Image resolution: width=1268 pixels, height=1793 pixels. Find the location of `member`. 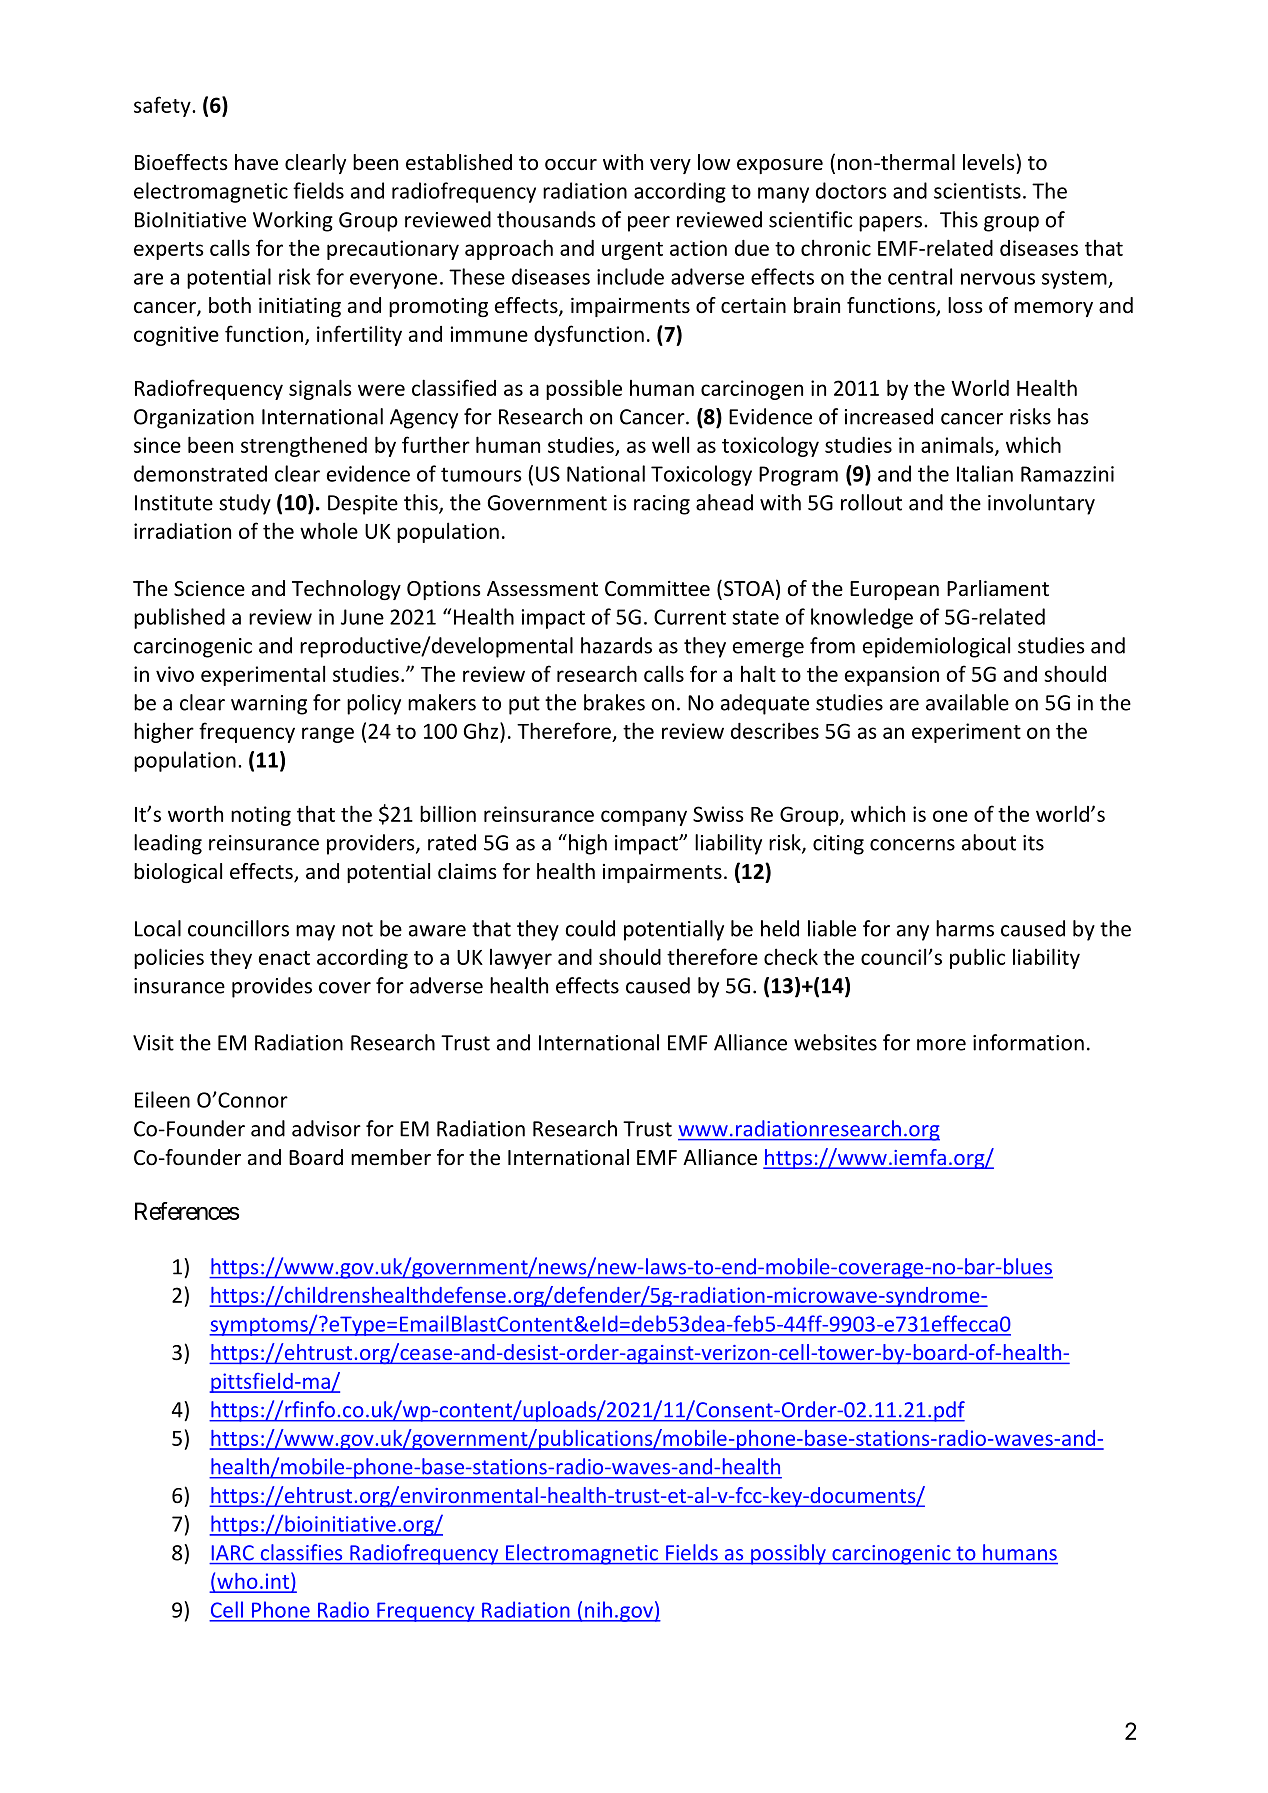

member is located at coordinates (391, 1157).
